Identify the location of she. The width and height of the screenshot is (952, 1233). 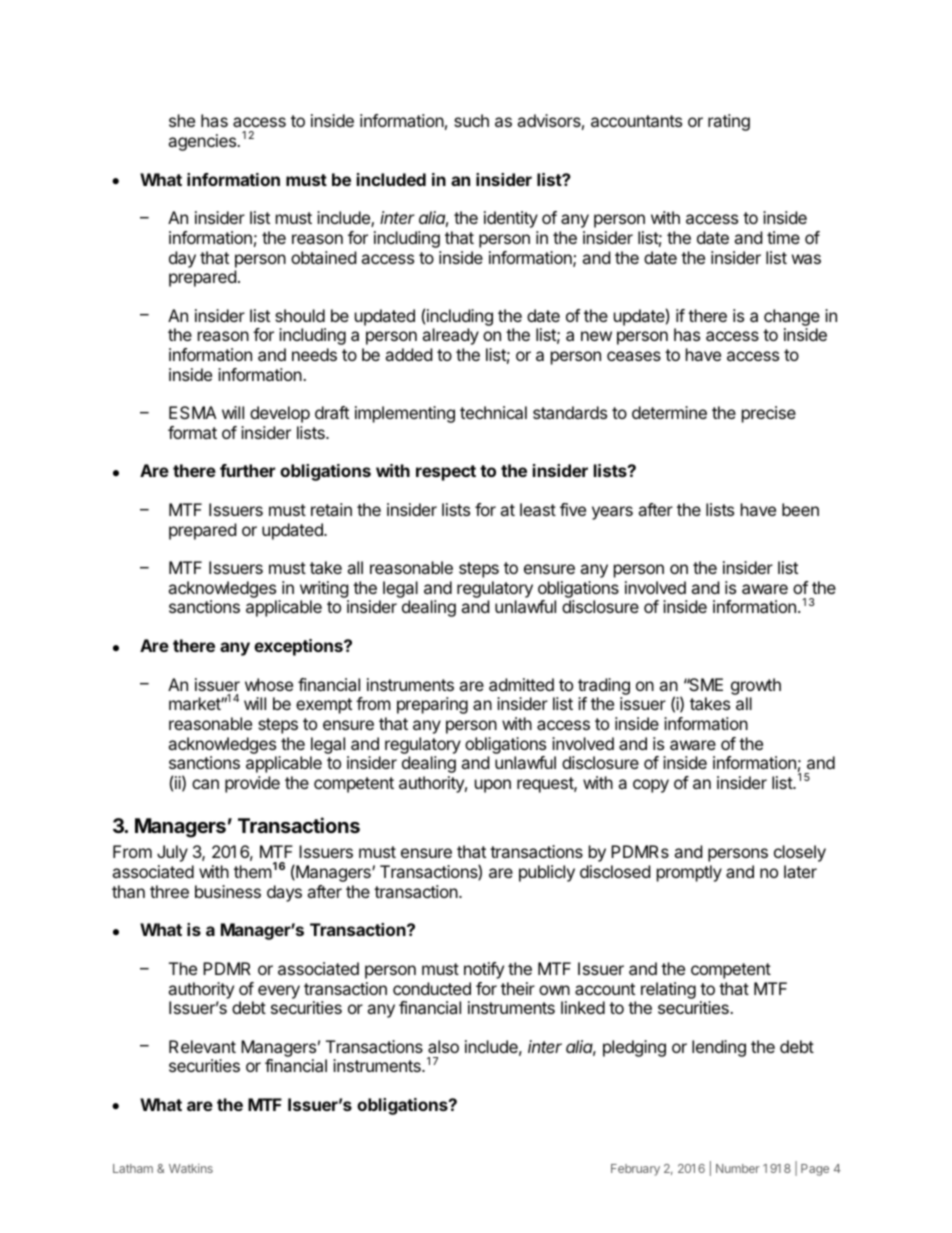
(182, 120).
